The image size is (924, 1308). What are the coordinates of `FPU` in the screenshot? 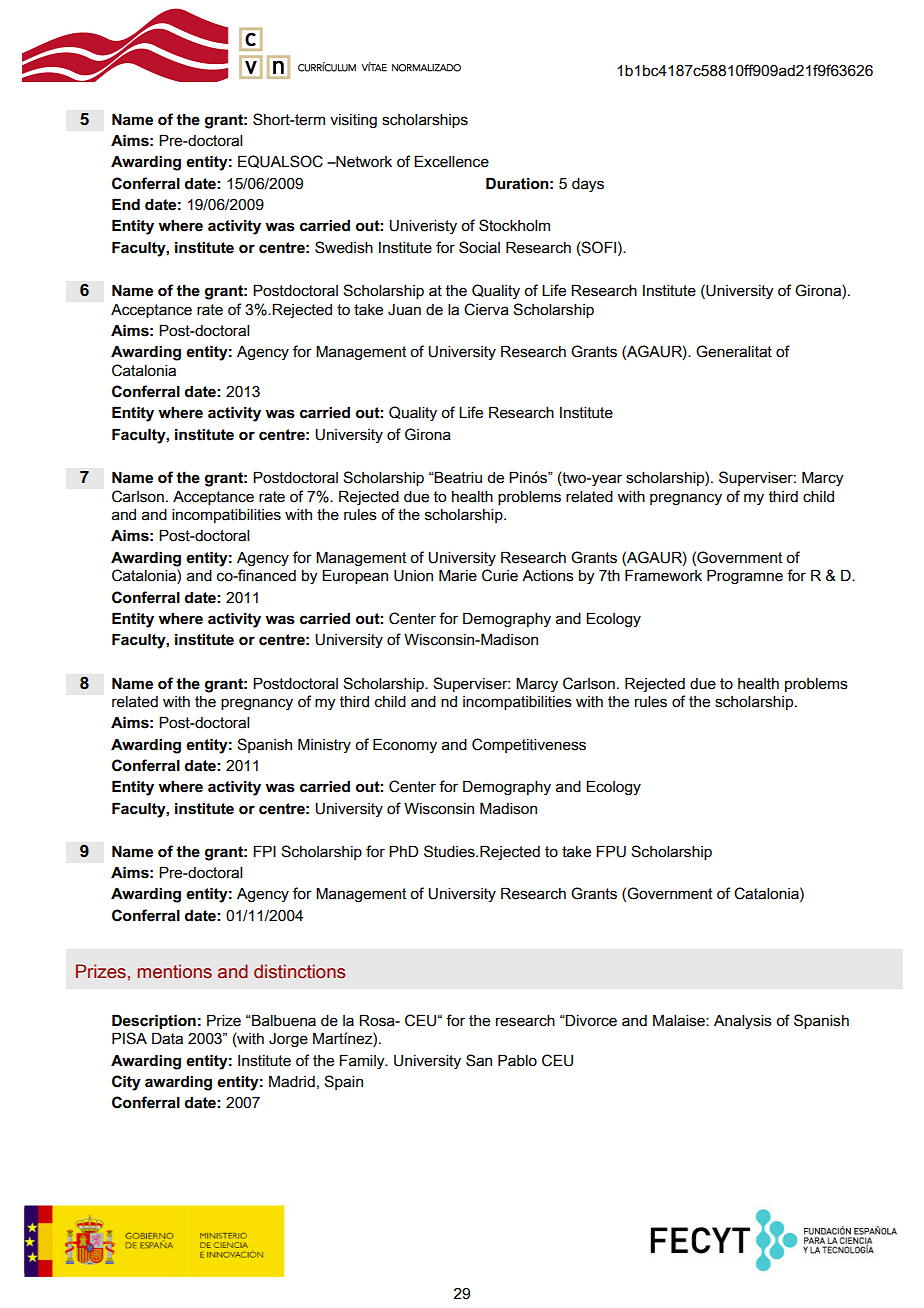 It's located at (611, 851).
